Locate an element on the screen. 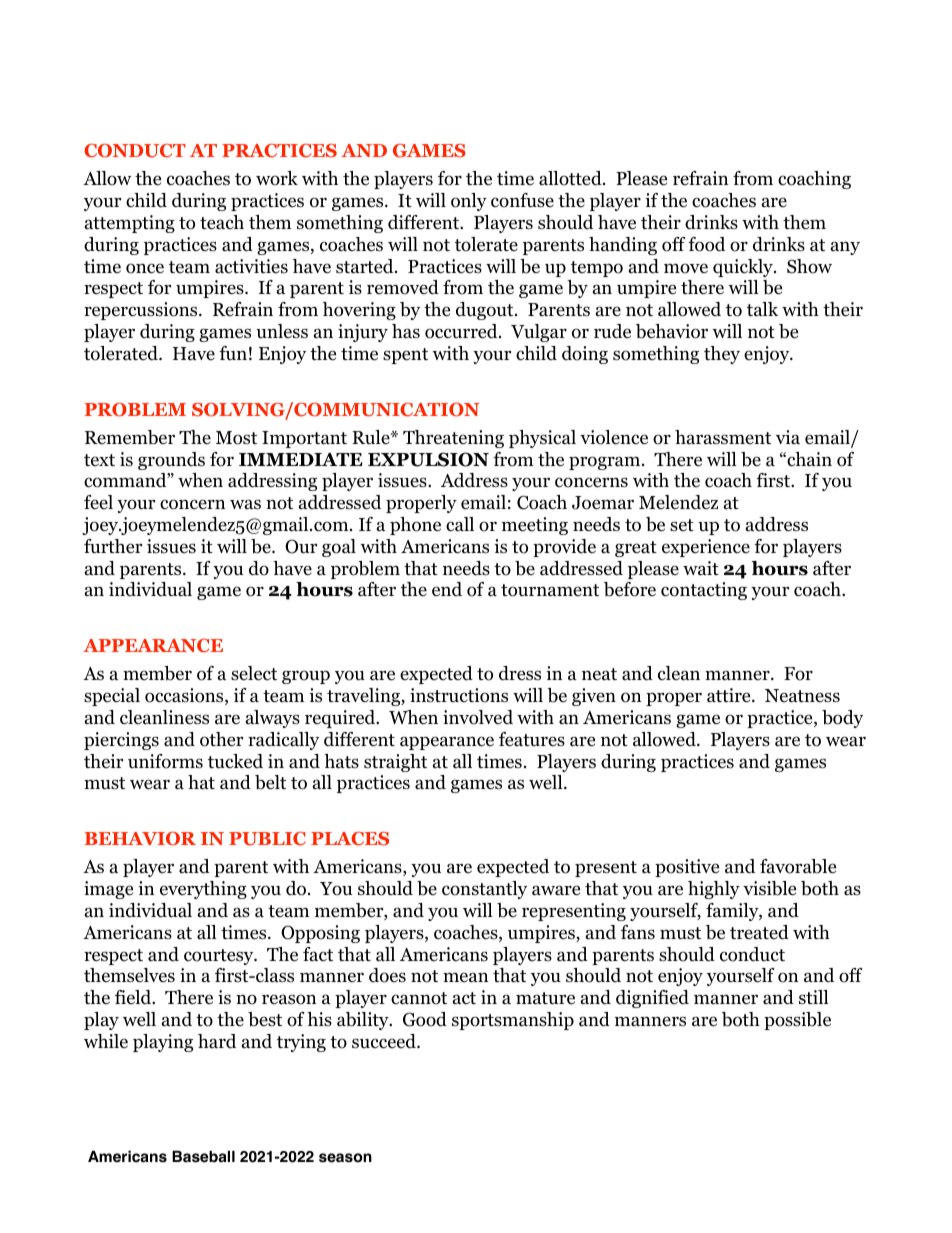 The height and width of the screenshot is (1233, 952). food is located at coordinates (706, 244).
